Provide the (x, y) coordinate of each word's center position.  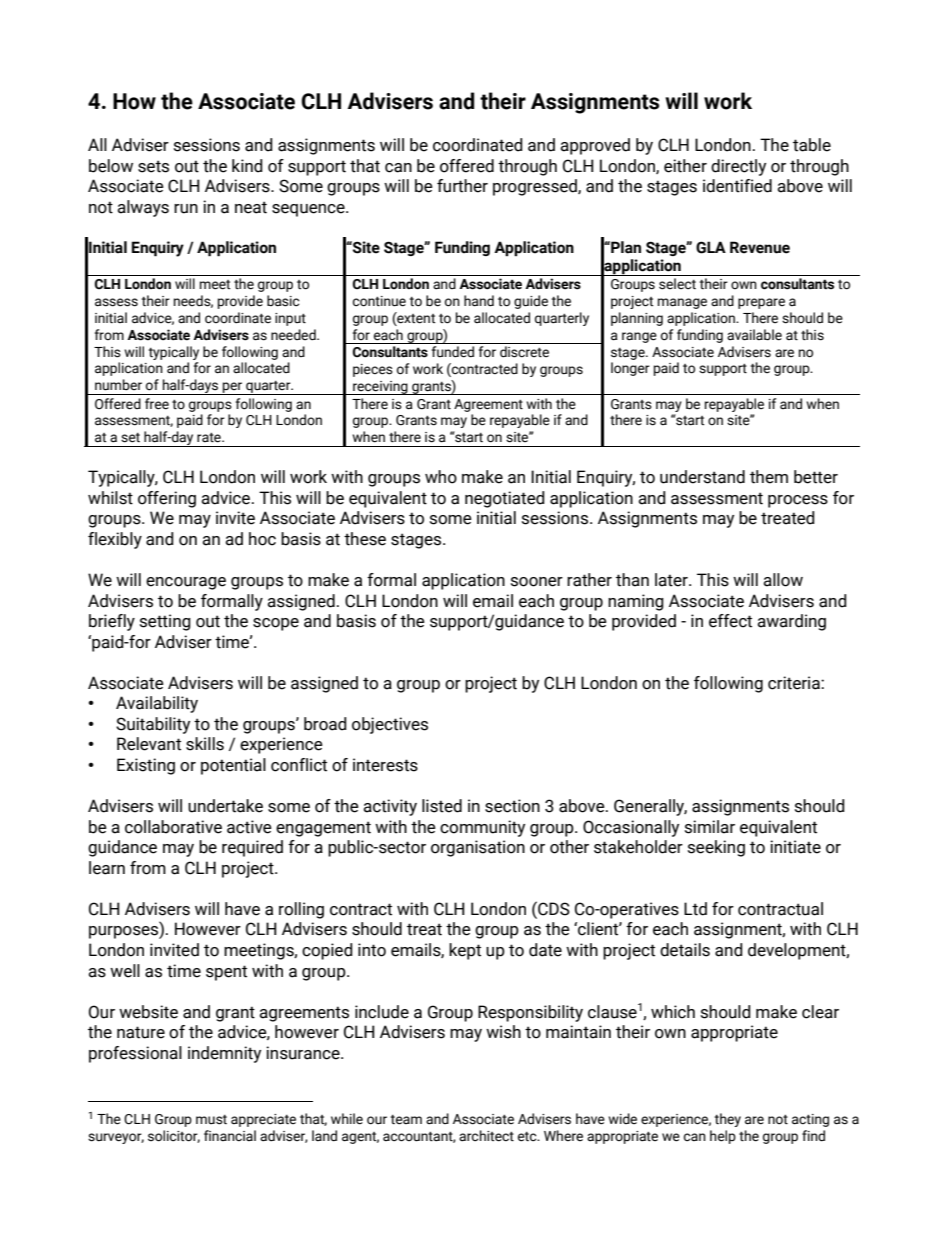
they (728, 1120)
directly (738, 167)
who (441, 477)
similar (710, 827)
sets (153, 166)
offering (167, 499)
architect (486, 1136)
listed (442, 806)
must (211, 1120)
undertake (225, 806)
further (462, 186)
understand (702, 477)
